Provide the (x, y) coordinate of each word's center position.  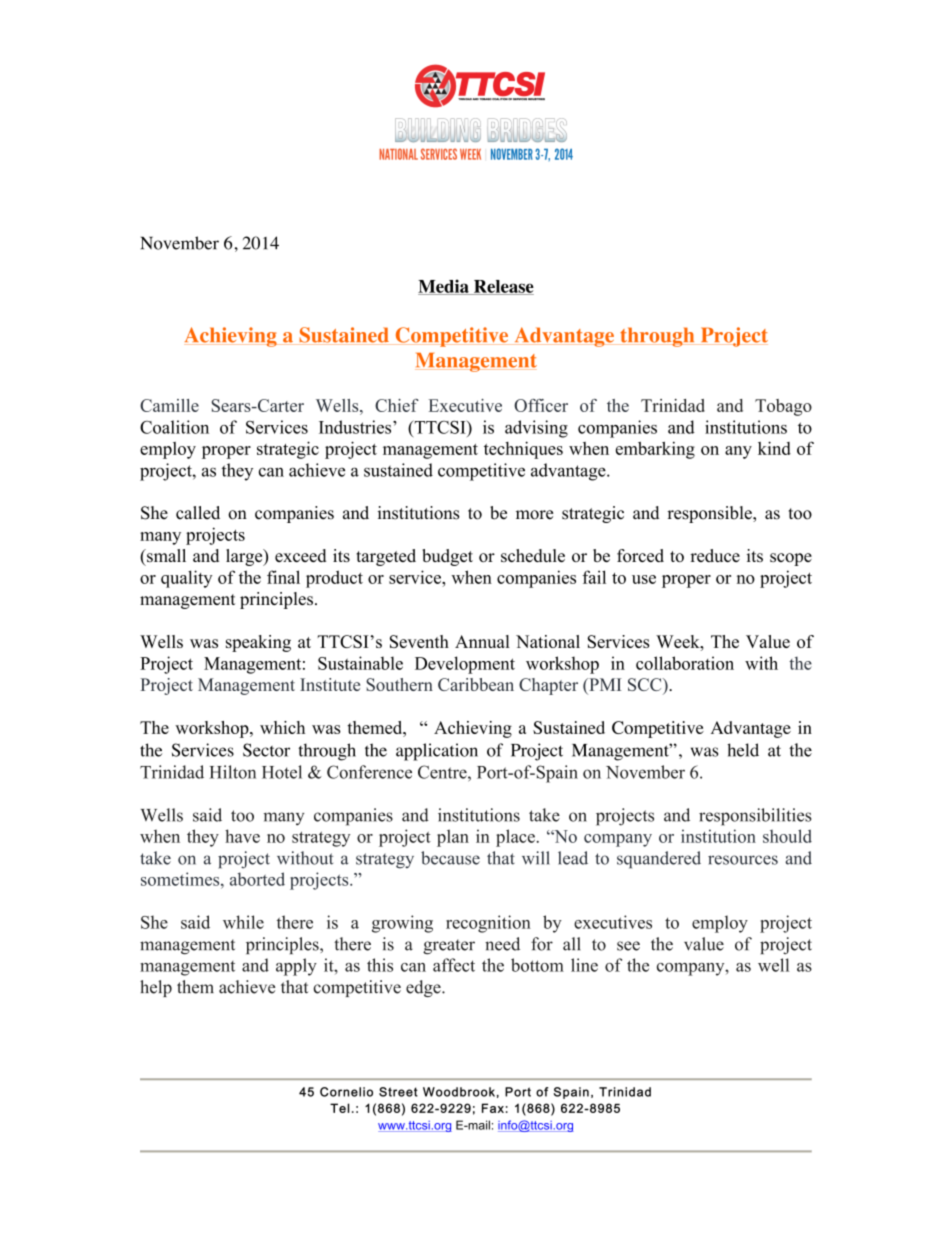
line (584, 965)
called (198, 513)
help (156, 988)
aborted (257, 879)
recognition (488, 924)
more (534, 515)
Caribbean (476, 684)
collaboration (685, 663)
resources (743, 860)
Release (502, 287)
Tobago (783, 407)
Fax (493, 1108)
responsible (710, 514)
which (282, 727)
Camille (169, 405)
